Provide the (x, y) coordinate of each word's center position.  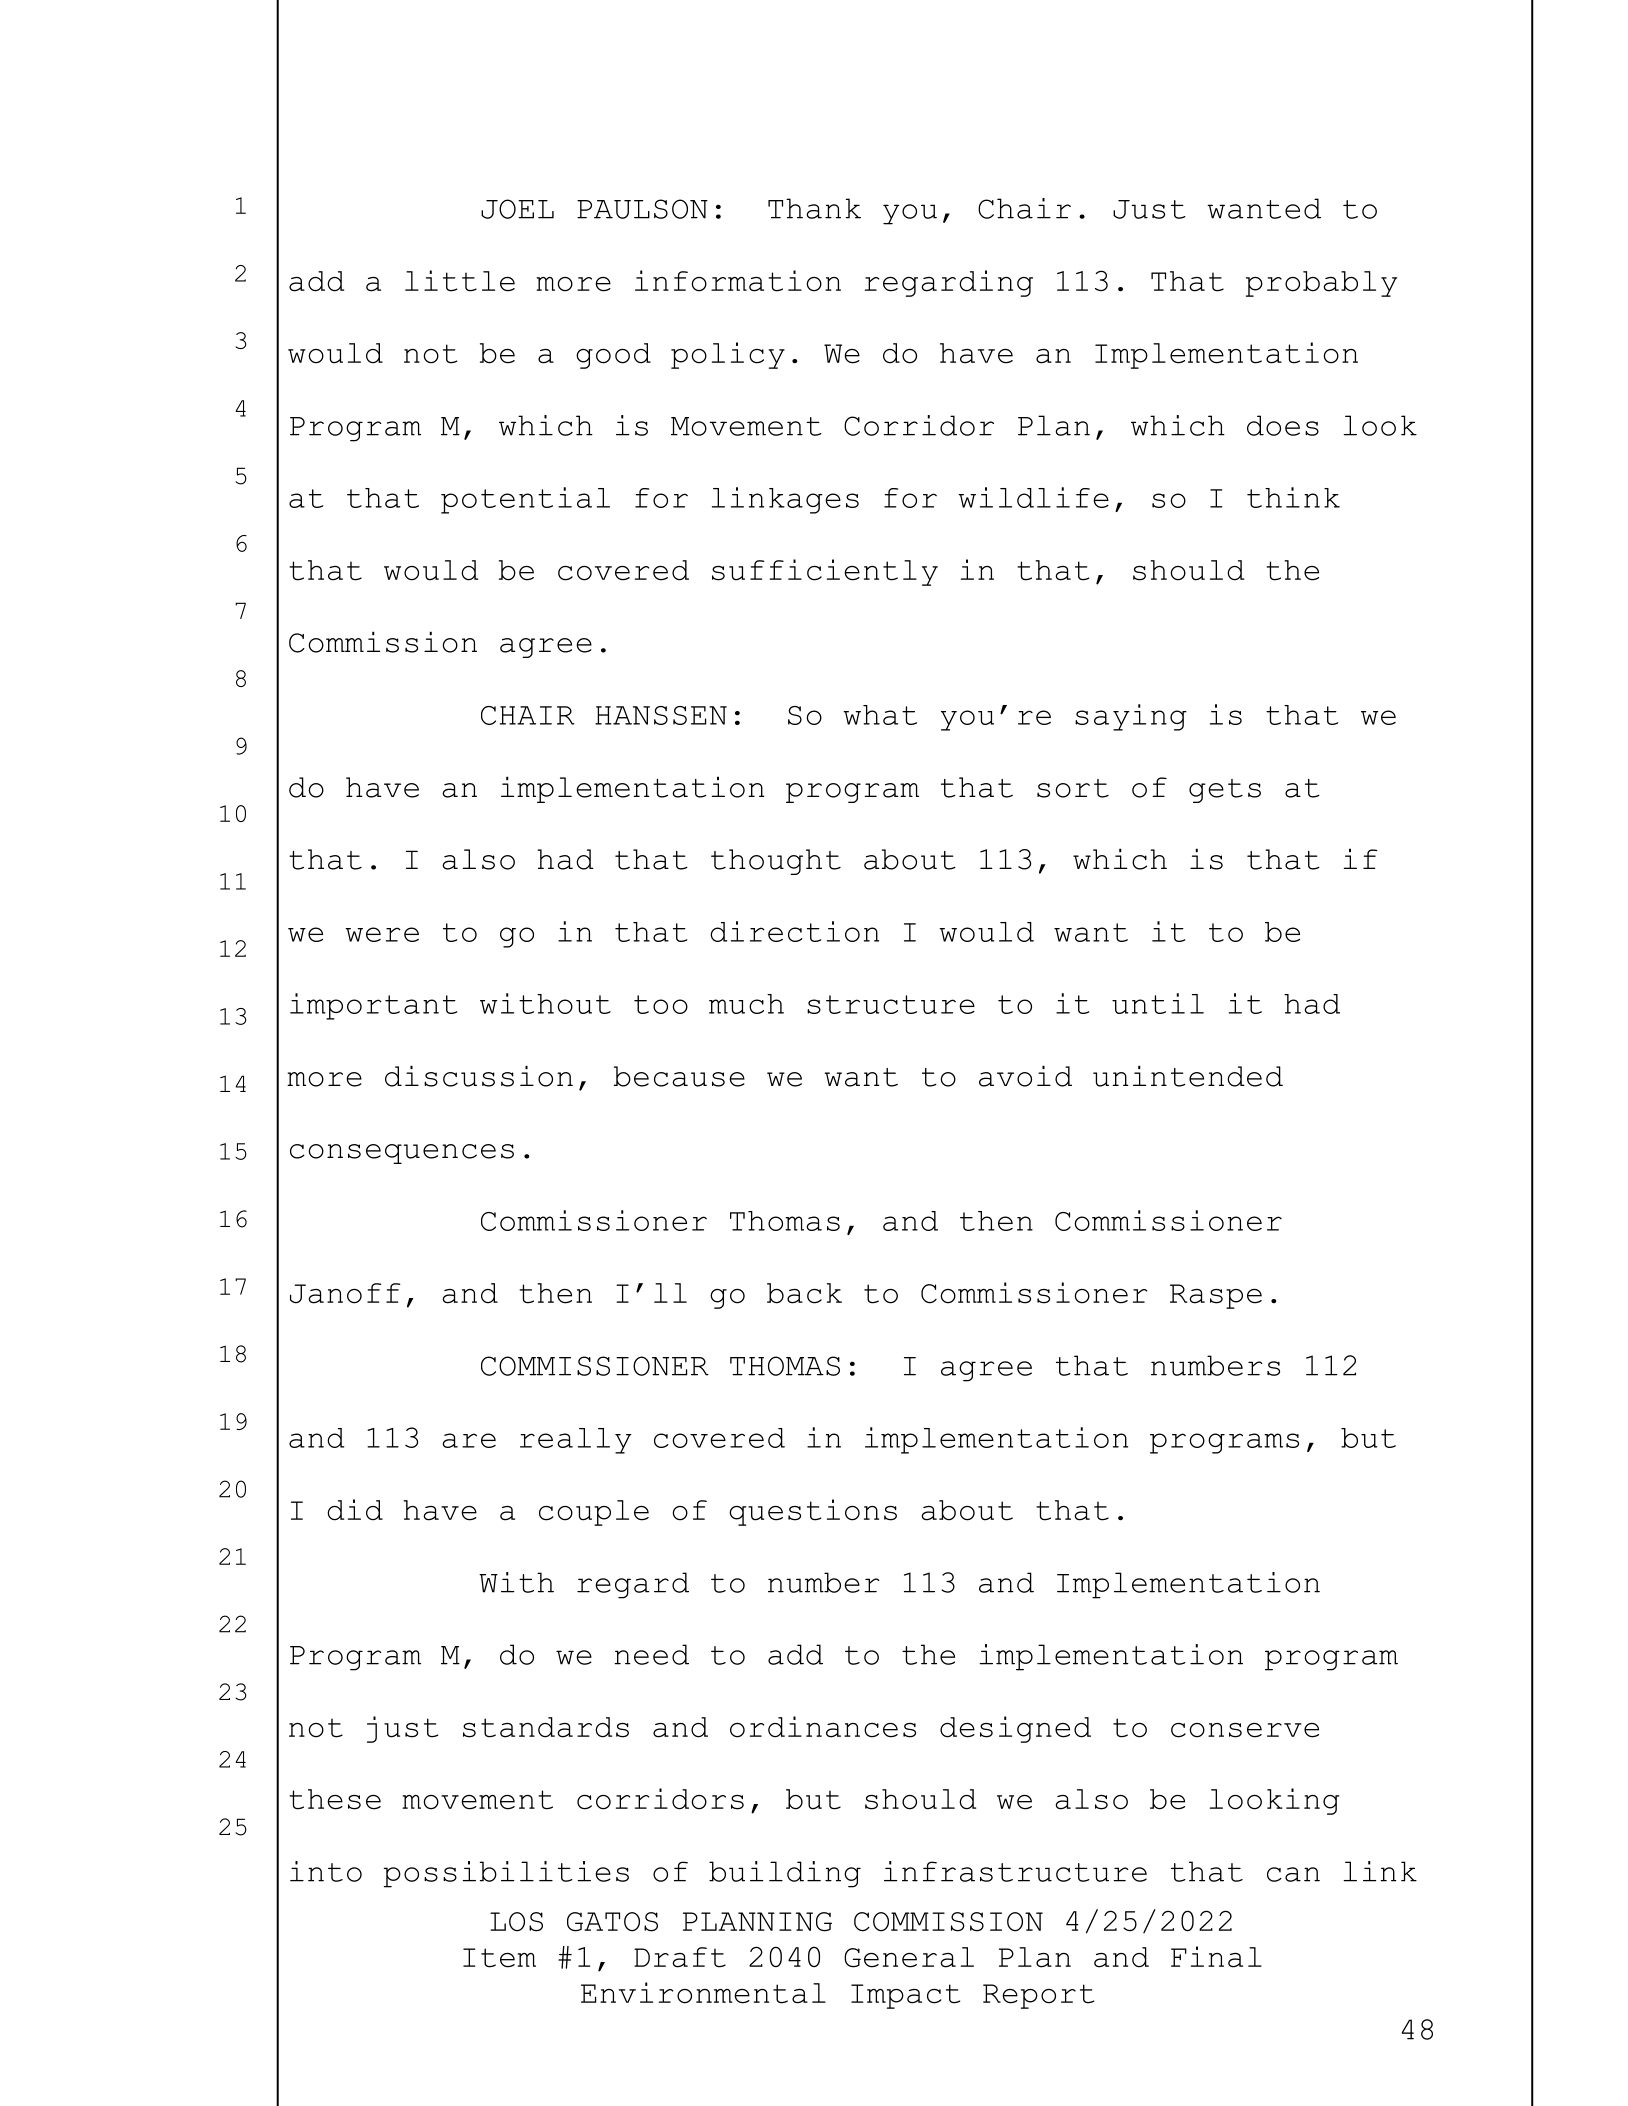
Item (499, 1958)
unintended (1188, 1076)
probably (1321, 284)
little (460, 281)
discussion (479, 1076)
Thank (814, 208)
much (746, 1004)
